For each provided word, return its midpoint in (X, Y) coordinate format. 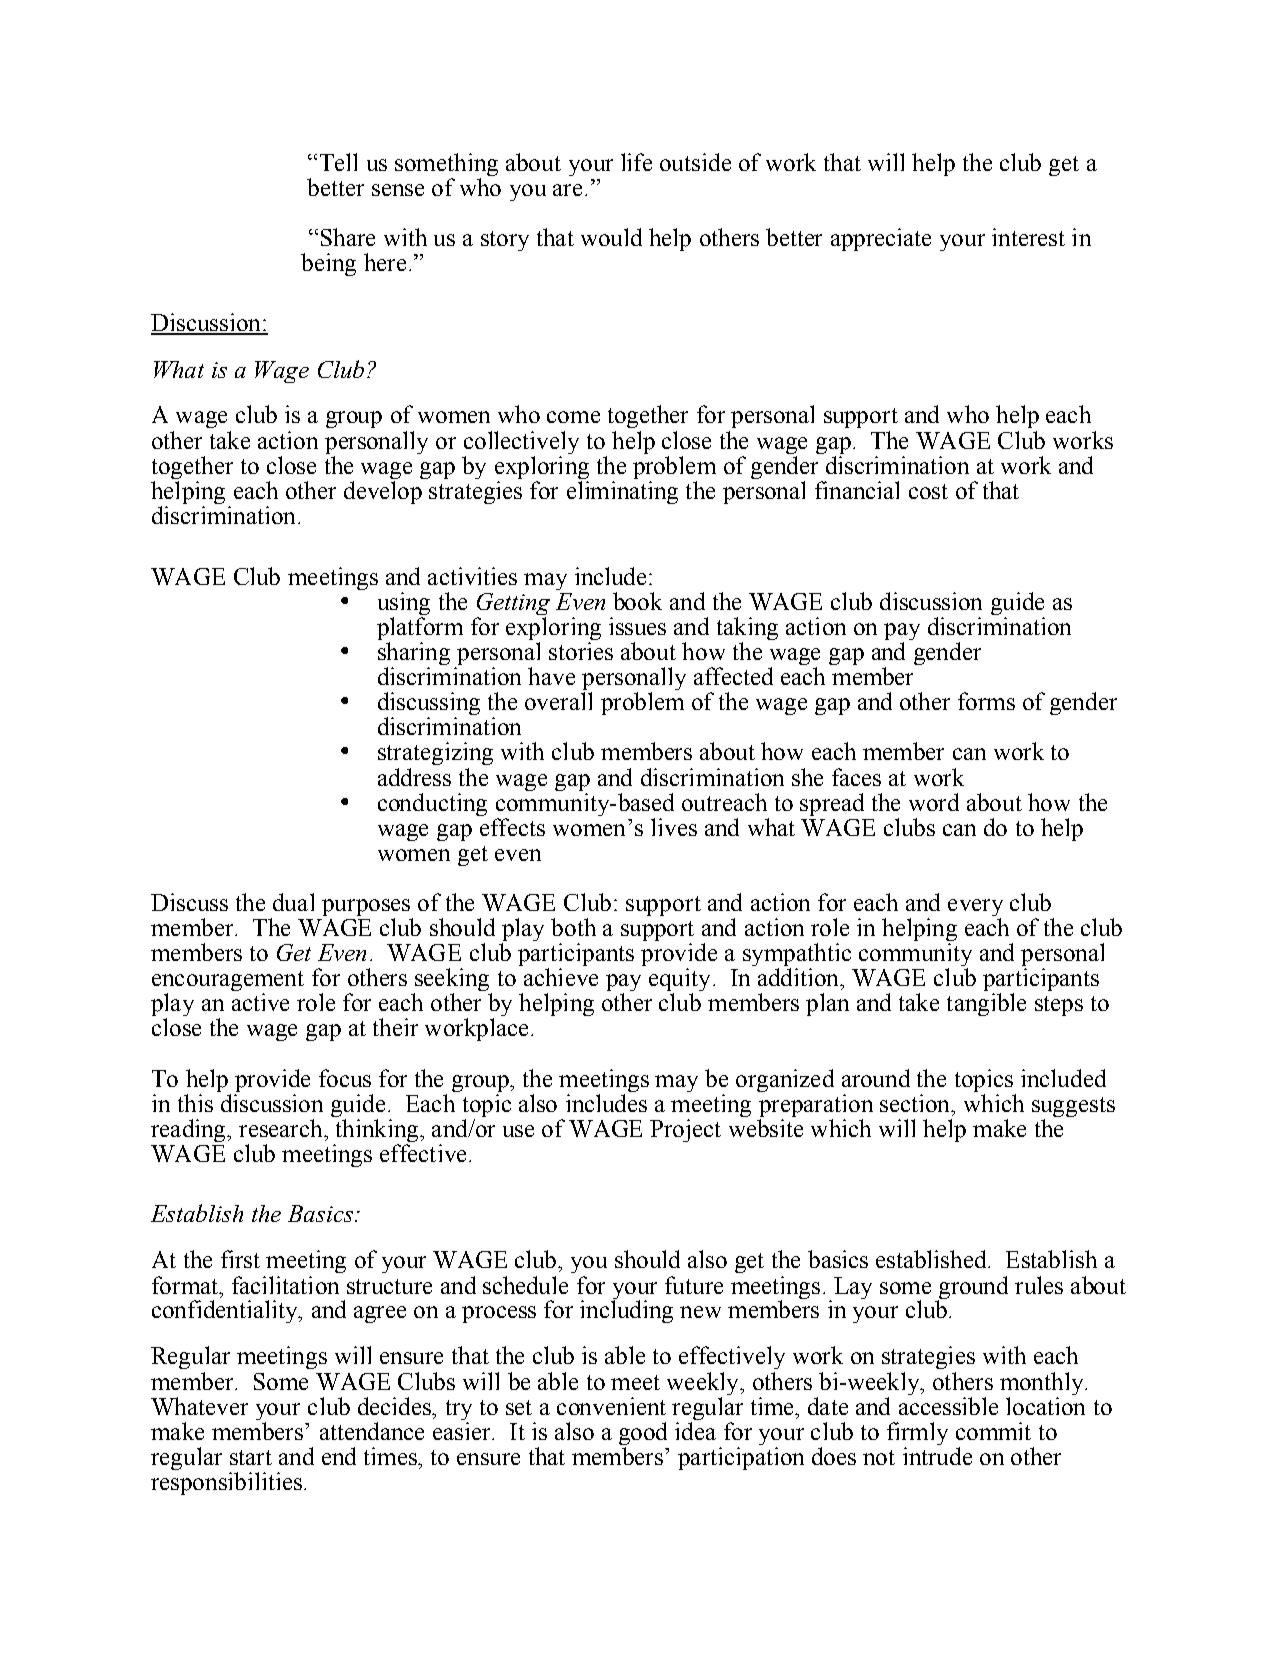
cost (928, 491)
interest (1028, 237)
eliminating (622, 492)
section (916, 1103)
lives (674, 827)
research (282, 1128)
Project (685, 1130)
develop (383, 492)
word (934, 802)
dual (293, 902)
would (611, 237)
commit (993, 1431)
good (643, 1435)
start (251, 1457)
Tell (338, 162)
